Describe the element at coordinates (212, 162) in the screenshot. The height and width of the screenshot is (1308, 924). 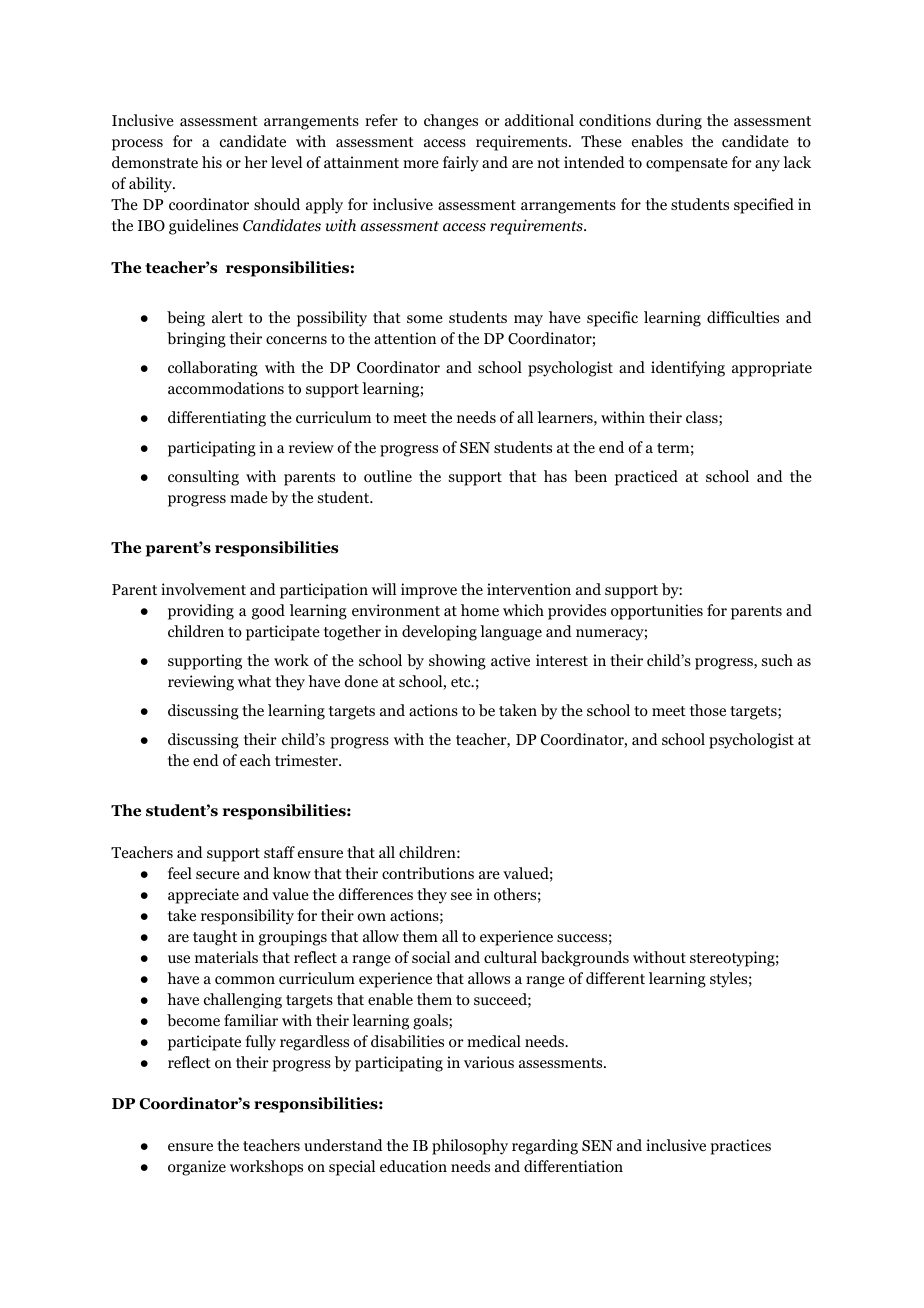
I see `his` at that location.
